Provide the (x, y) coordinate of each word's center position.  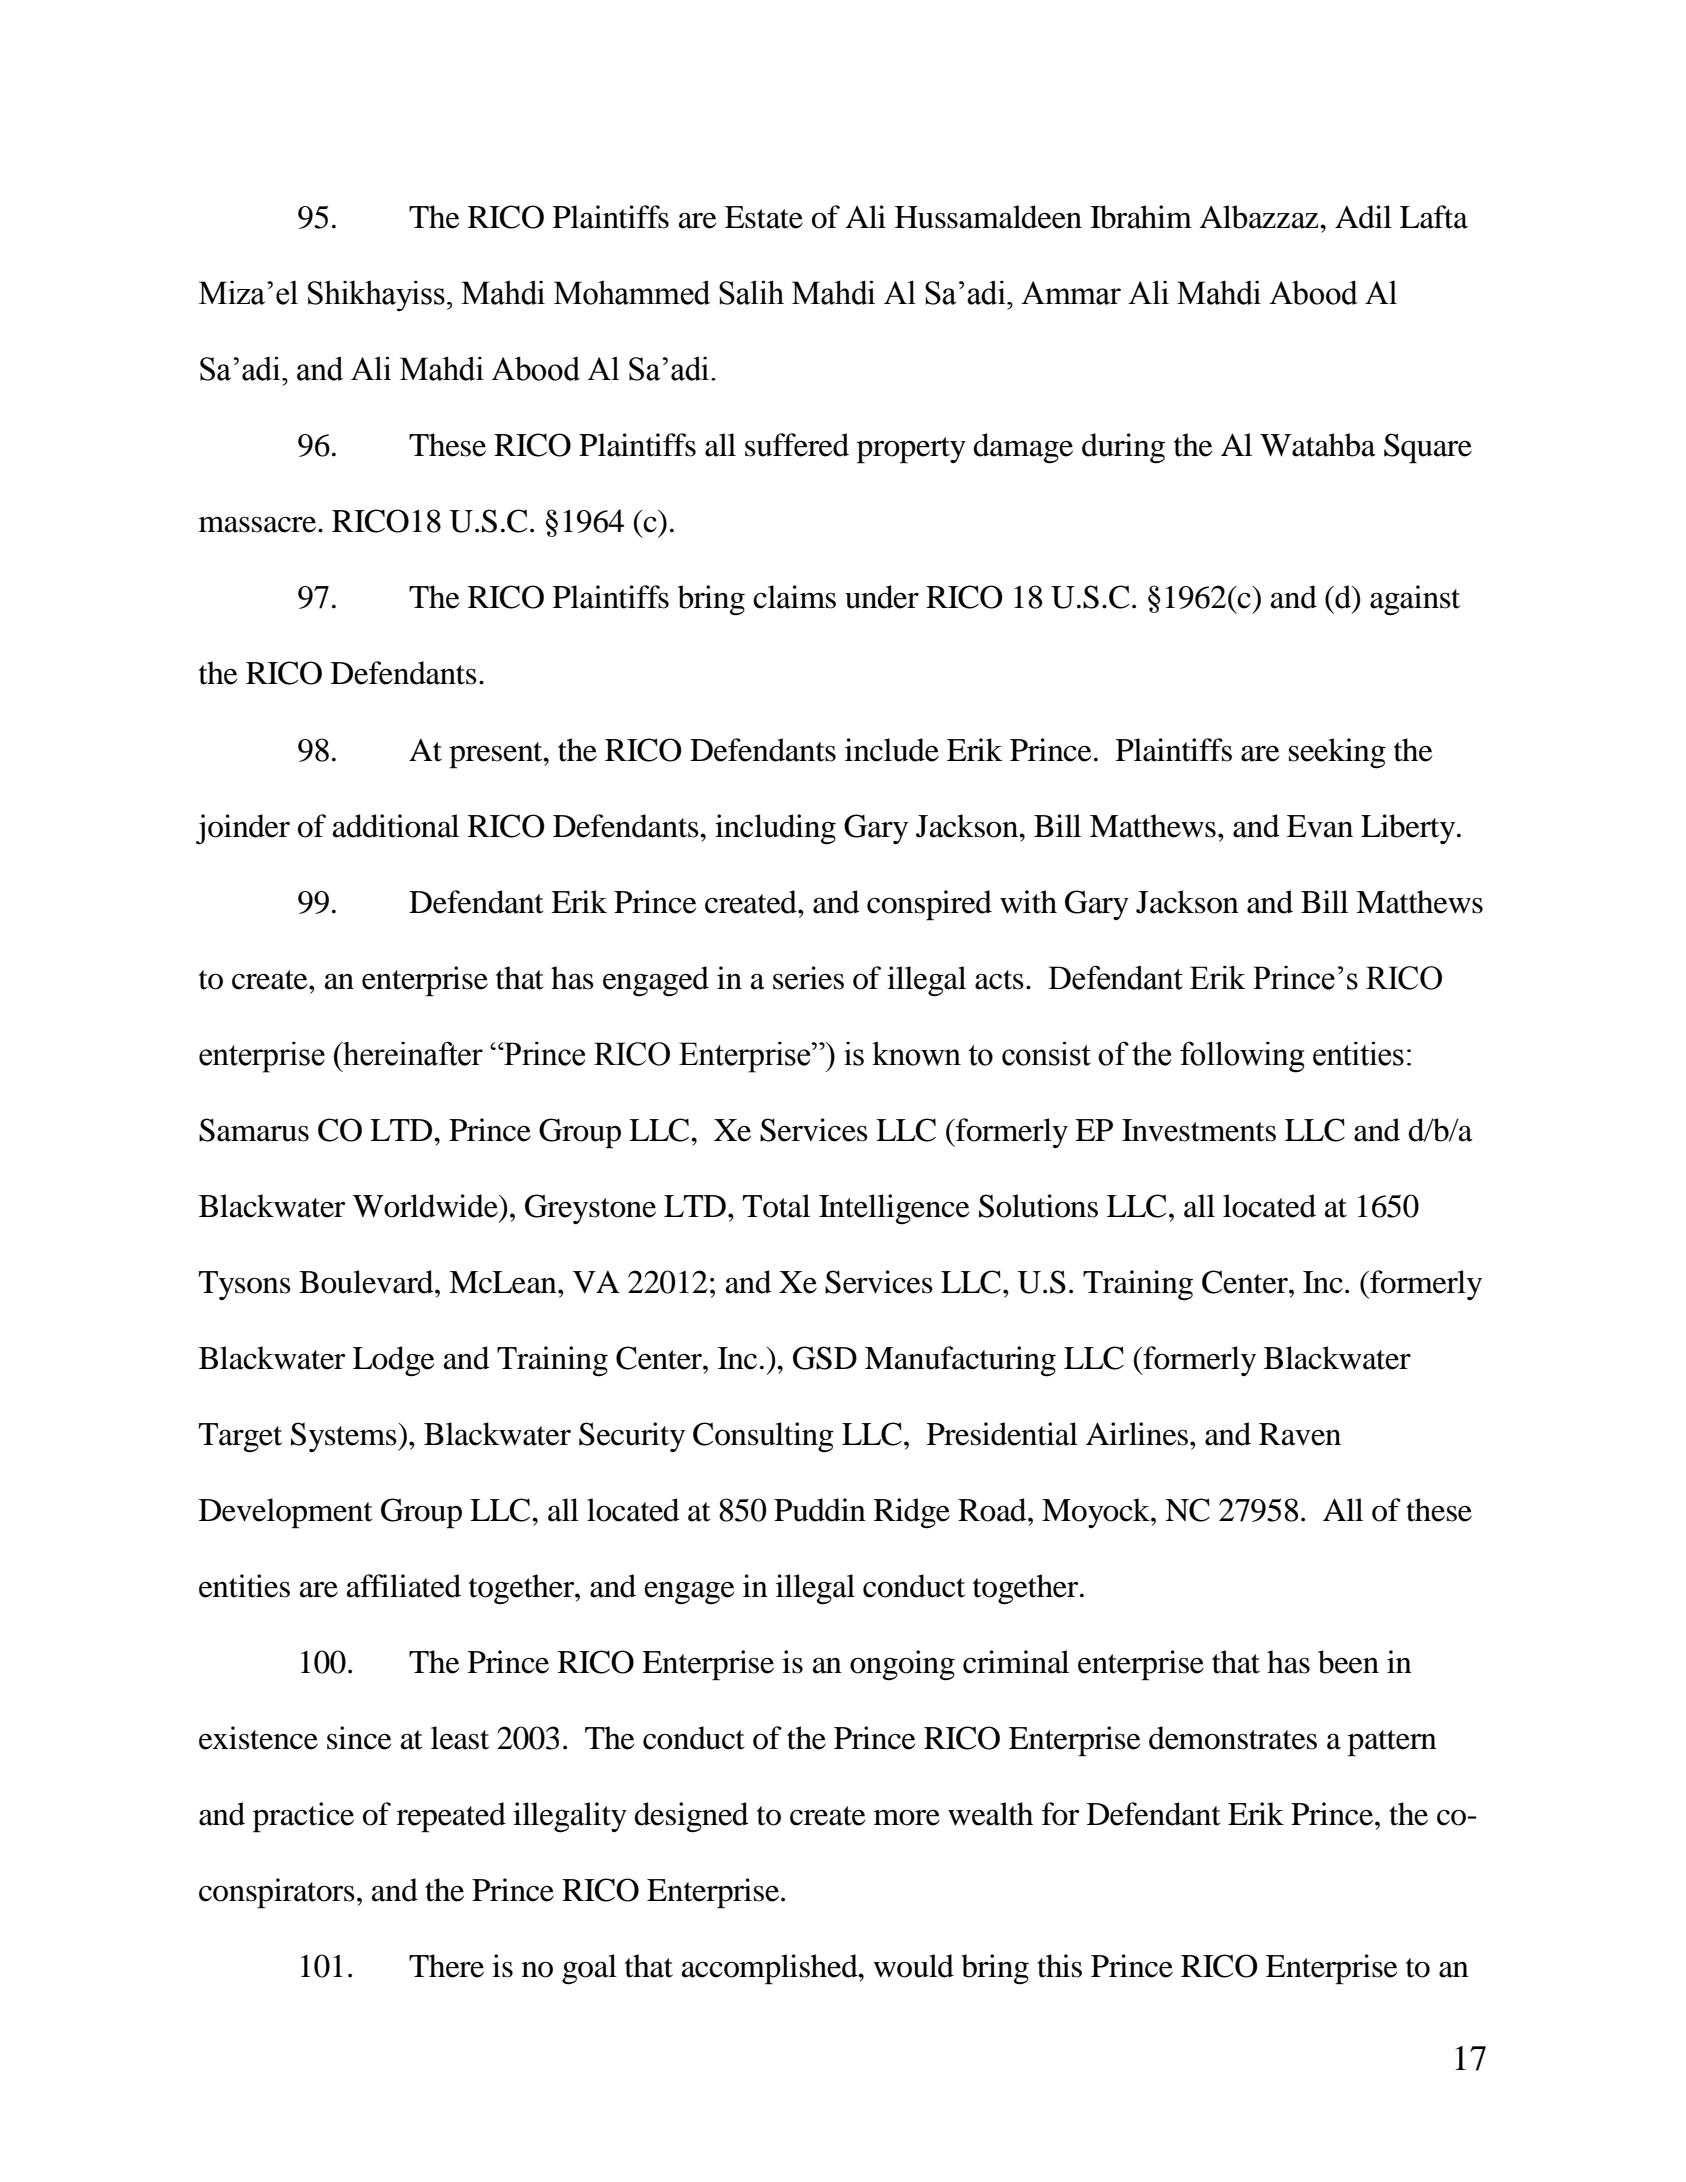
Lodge (394, 1361)
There (446, 1966)
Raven (1300, 1434)
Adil (1363, 217)
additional (396, 826)
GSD (825, 1358)
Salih (751, 292)
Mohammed (632, 292)
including (775, 829)
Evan (1320, 826)
